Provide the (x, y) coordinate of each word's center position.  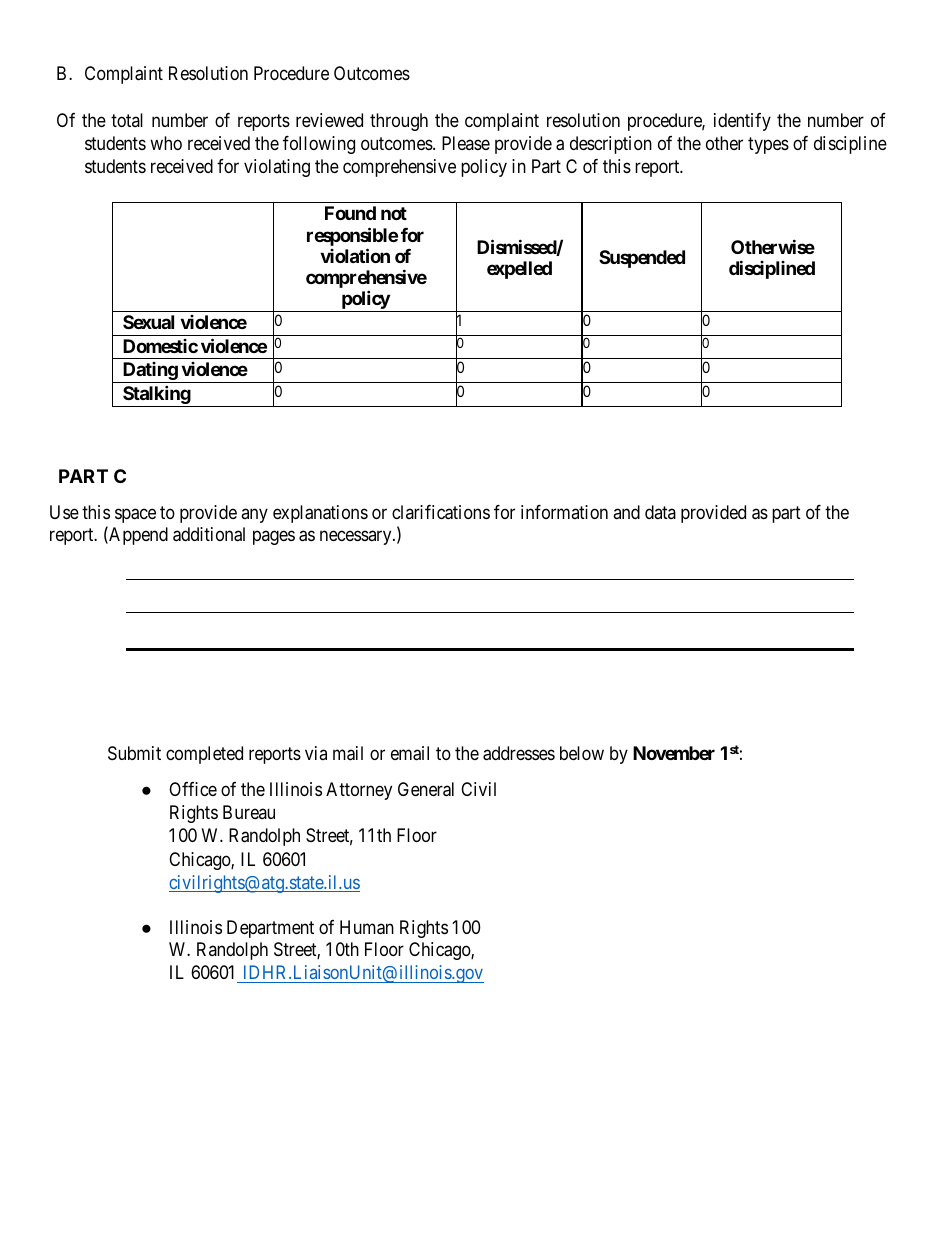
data (660, 512)
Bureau (249, 812)
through (399, 122)
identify (742, 122)
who (166, 143)
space (135, 515)
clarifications (441, 512)
